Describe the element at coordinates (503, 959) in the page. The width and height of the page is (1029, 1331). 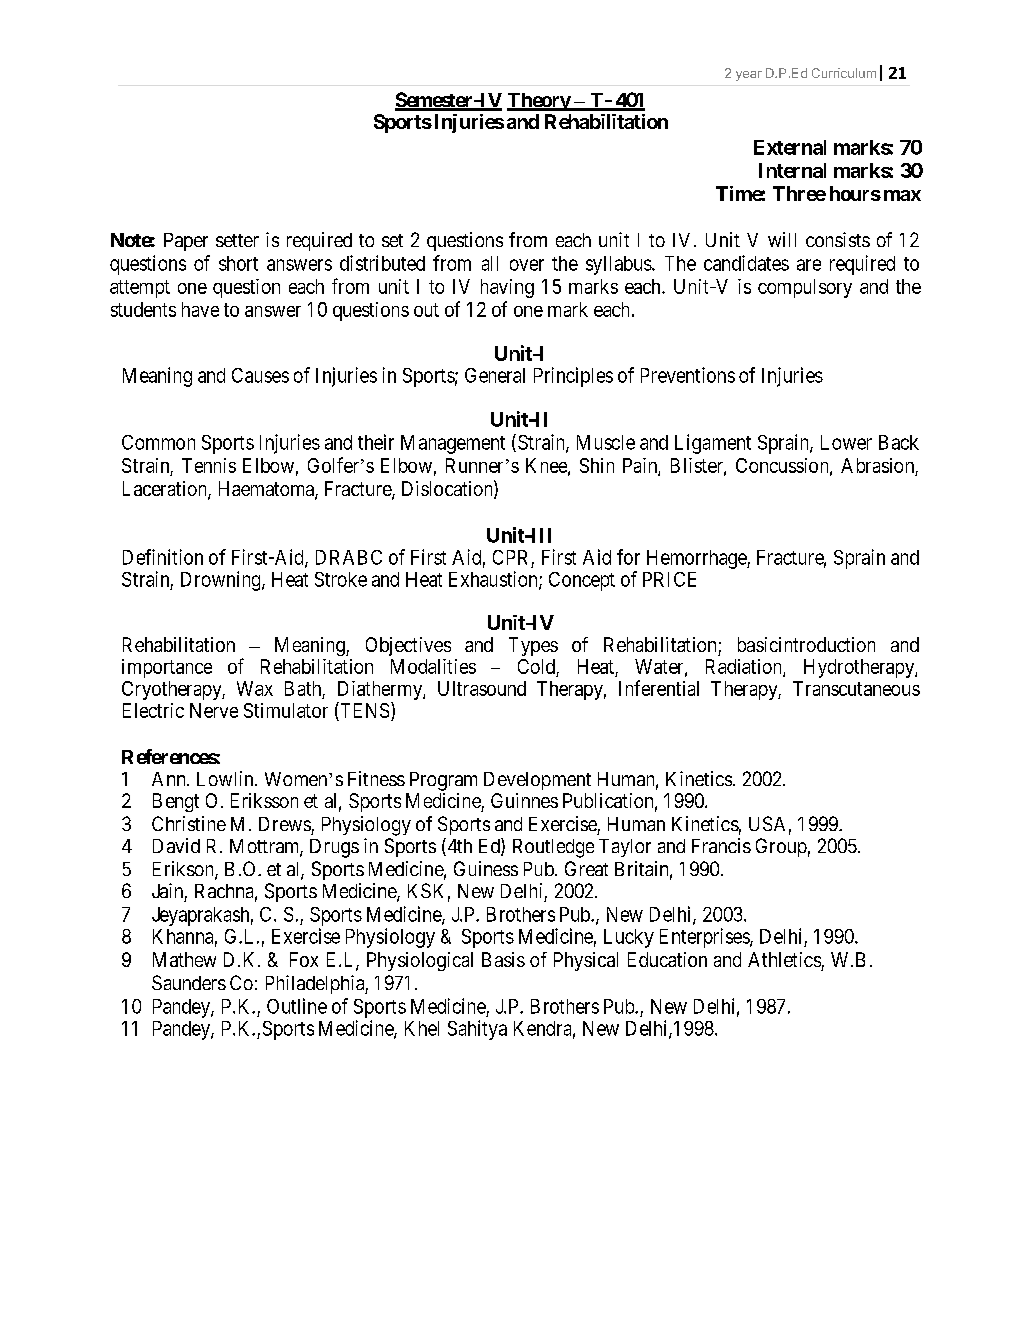
I see `Basis` at that location.
